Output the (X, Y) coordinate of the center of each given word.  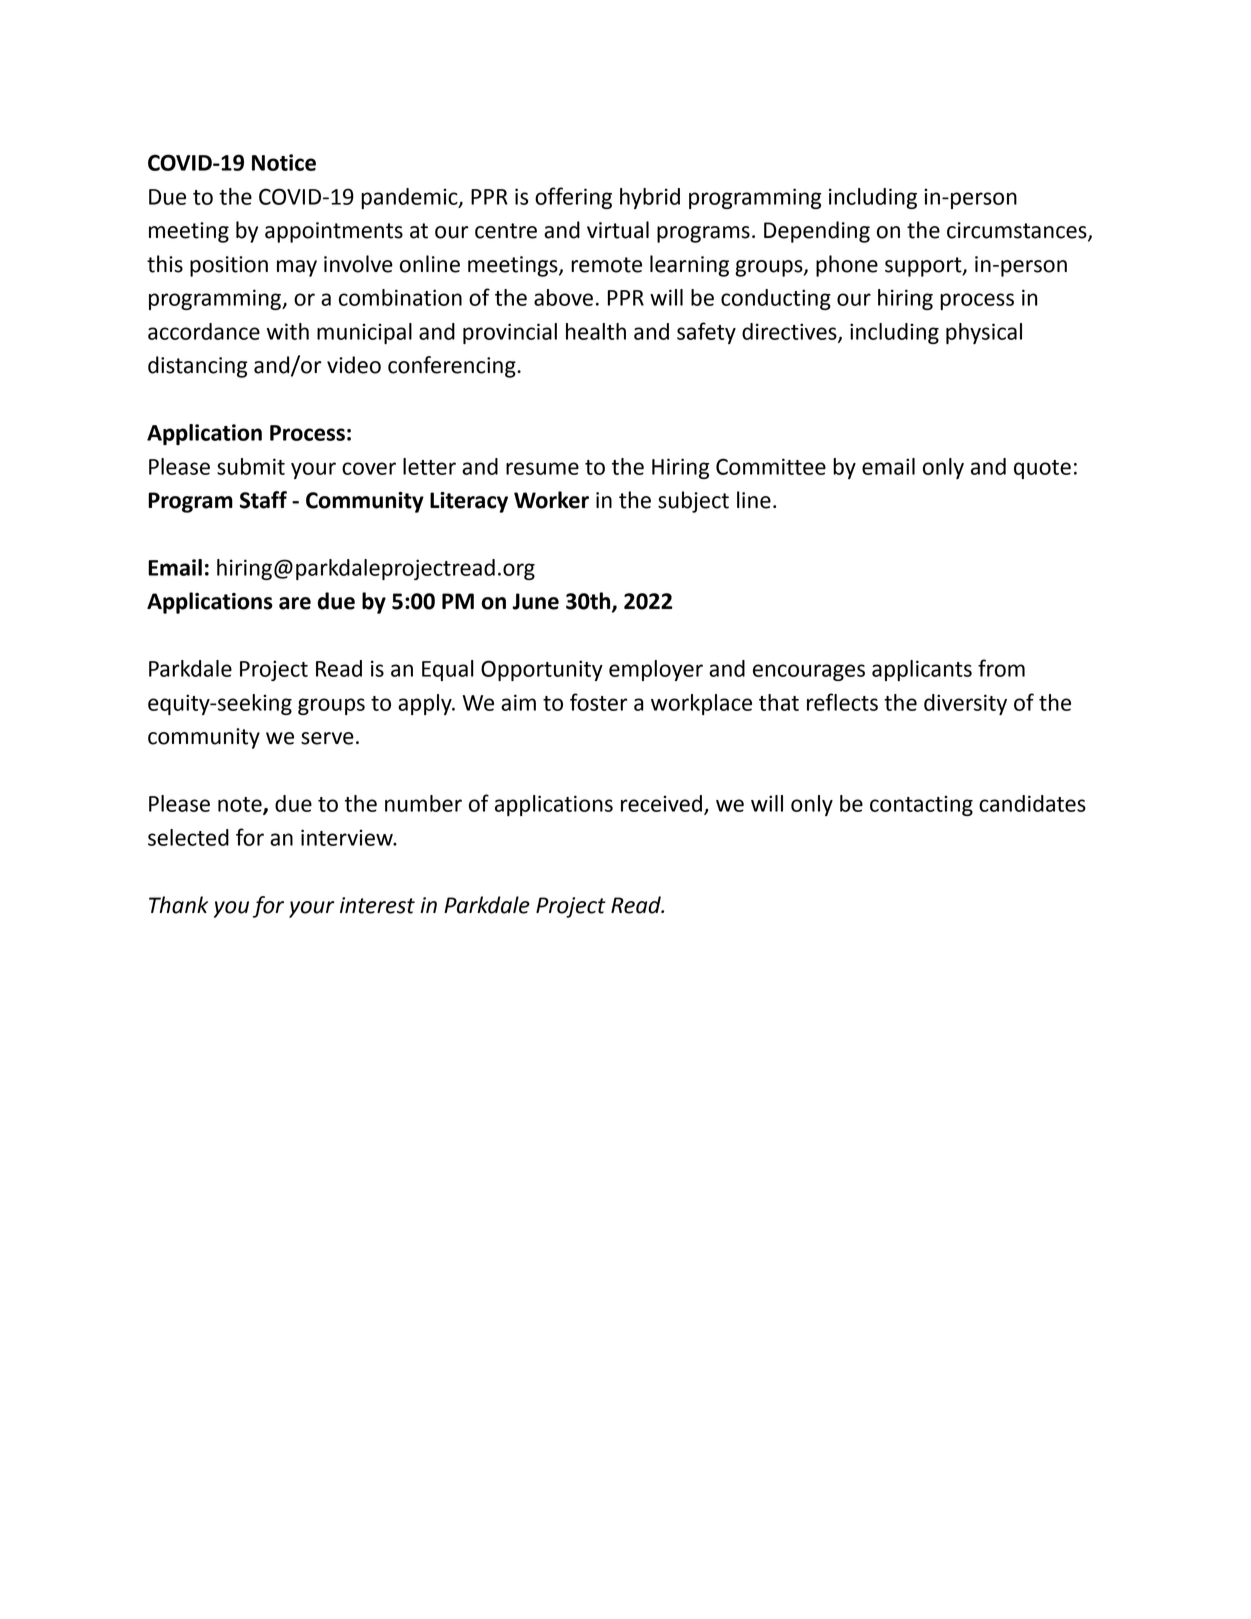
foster (598, 702)
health (596, 331)
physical (984, 333)
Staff (263, 500)
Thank (178, 905)
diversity (965, 704)
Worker (551, 500)
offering (573, 198)
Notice (284, 162)
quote (1042, 469)
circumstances (1018, 231)
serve (327, 738)
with (288, 331)
